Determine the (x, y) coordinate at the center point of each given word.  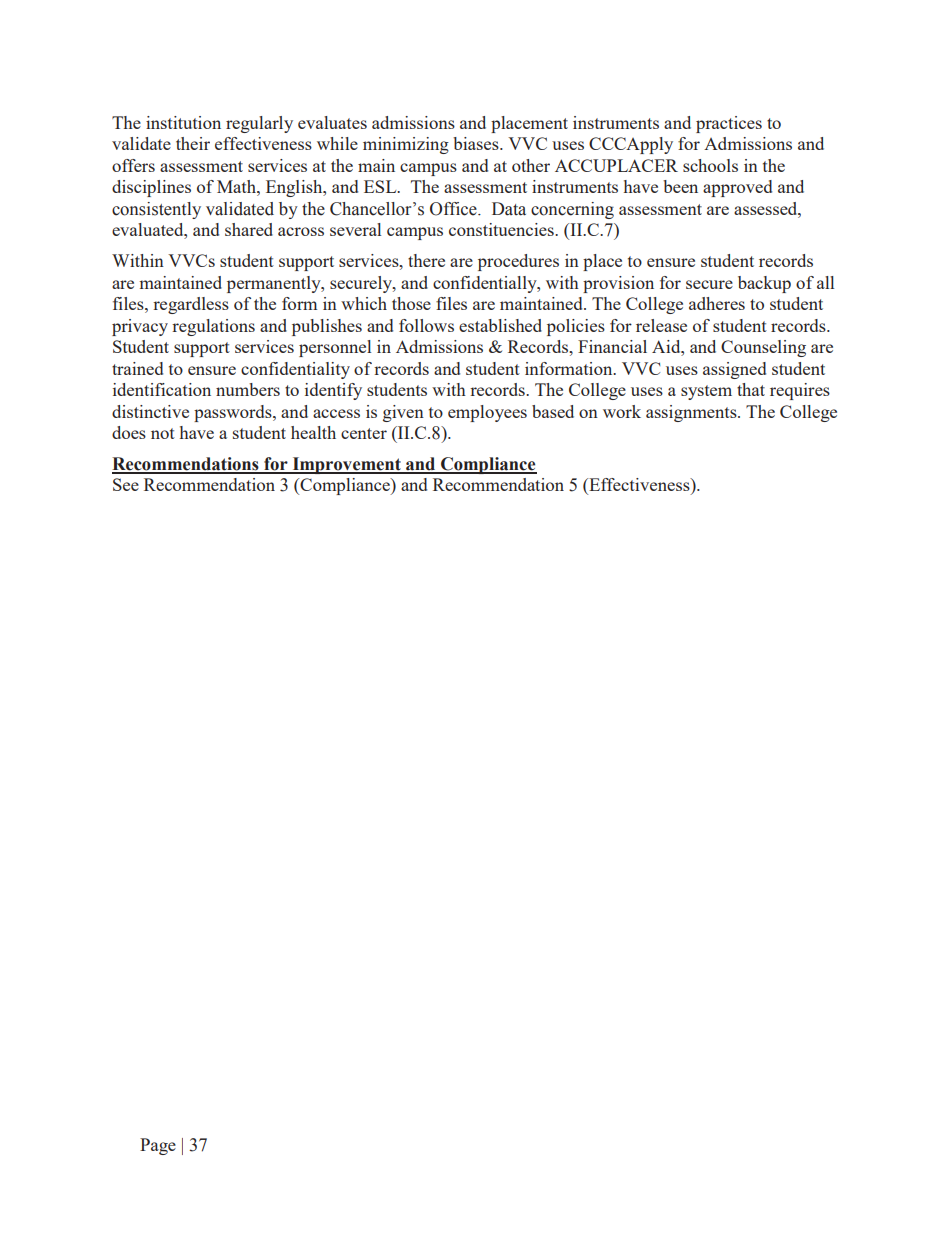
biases (477, 143)
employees (487, 413)
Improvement (346, 465)
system (706, 392)
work (622, 411)
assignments (692, 413)
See (126, 484)
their (193, 143)
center (364, 433)
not (163, 433)
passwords (234, 413)
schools (710, 165)
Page (158, 1146)
